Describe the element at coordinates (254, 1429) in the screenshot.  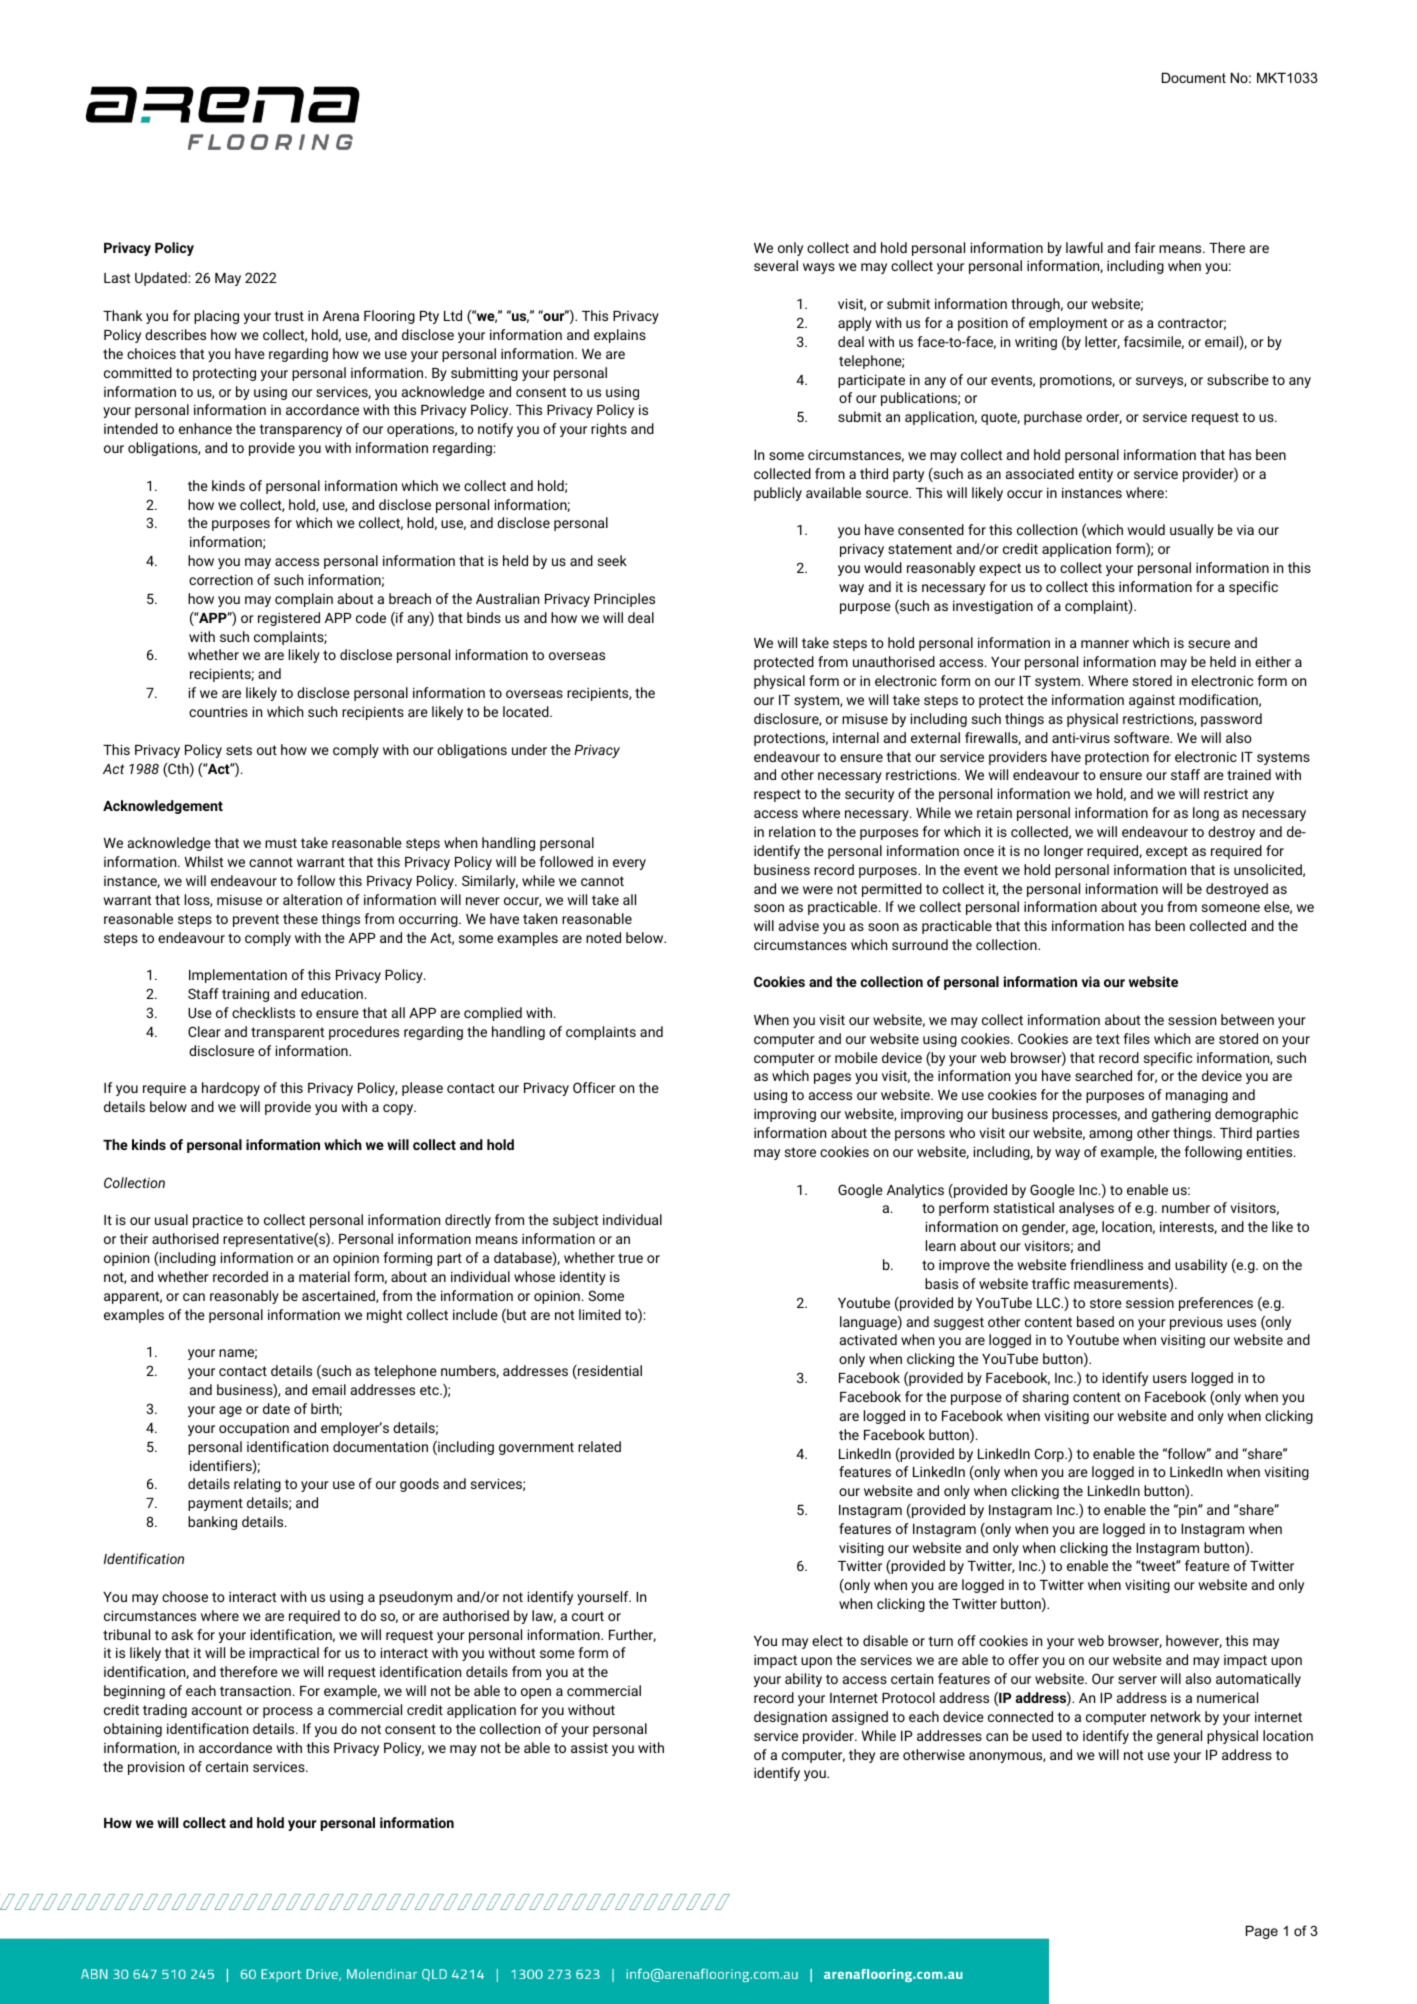
I see `occupation` at that location.
